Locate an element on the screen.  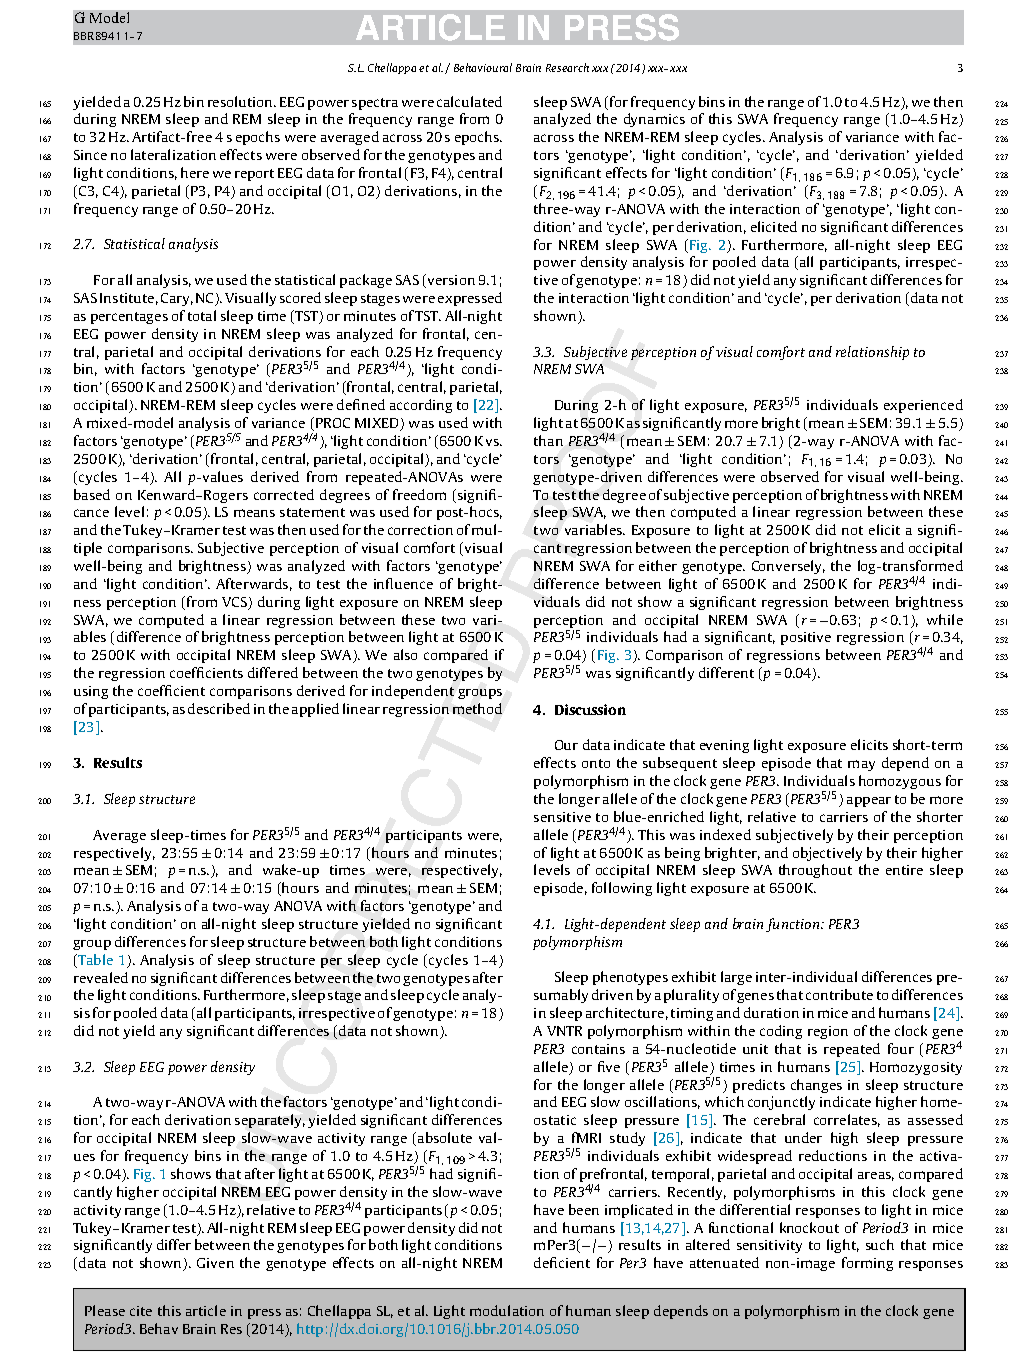
calculated is located at coordinates (469, 101).
